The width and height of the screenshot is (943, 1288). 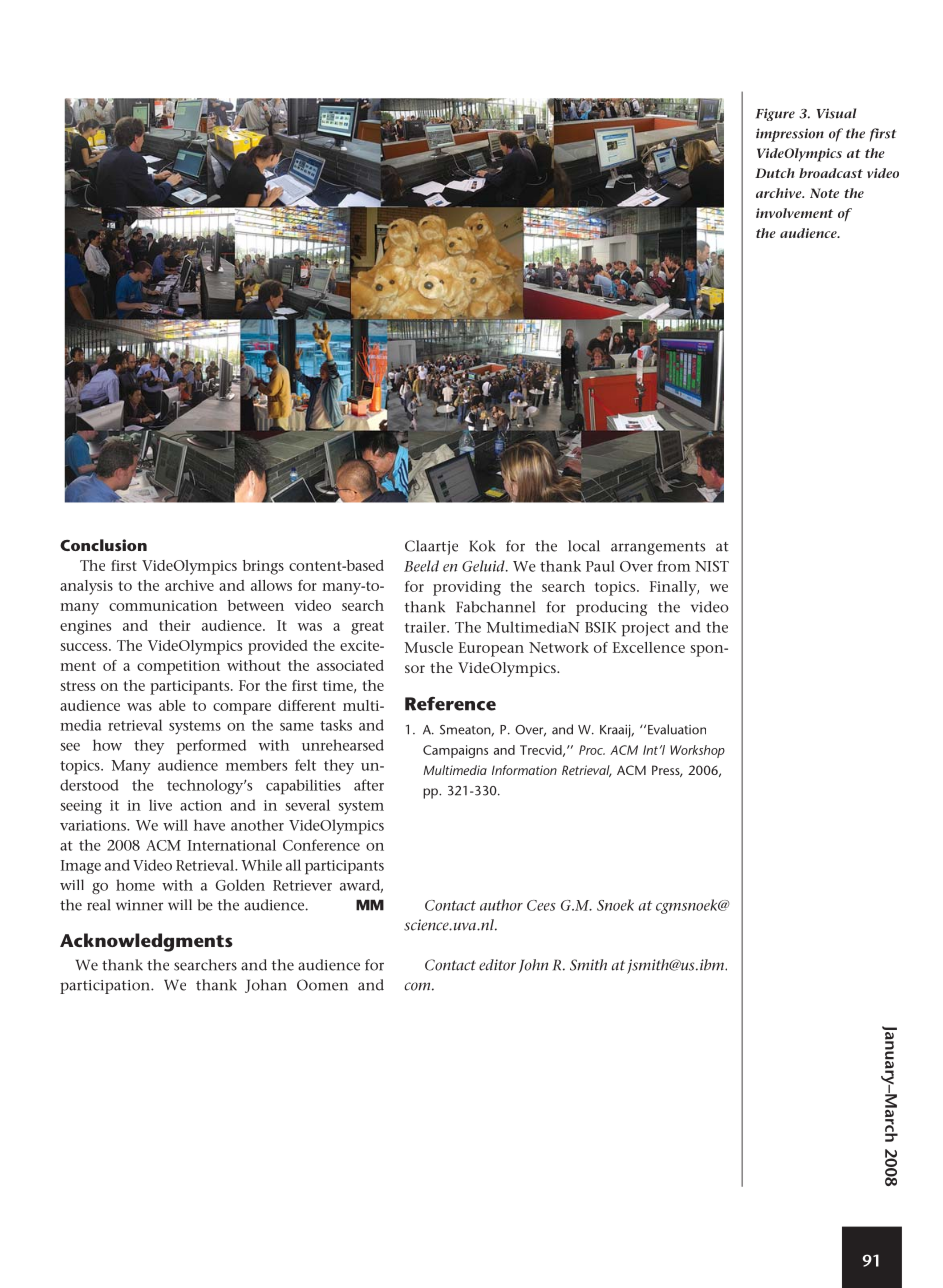 I want to click on live, so click(x=160, y=805).
